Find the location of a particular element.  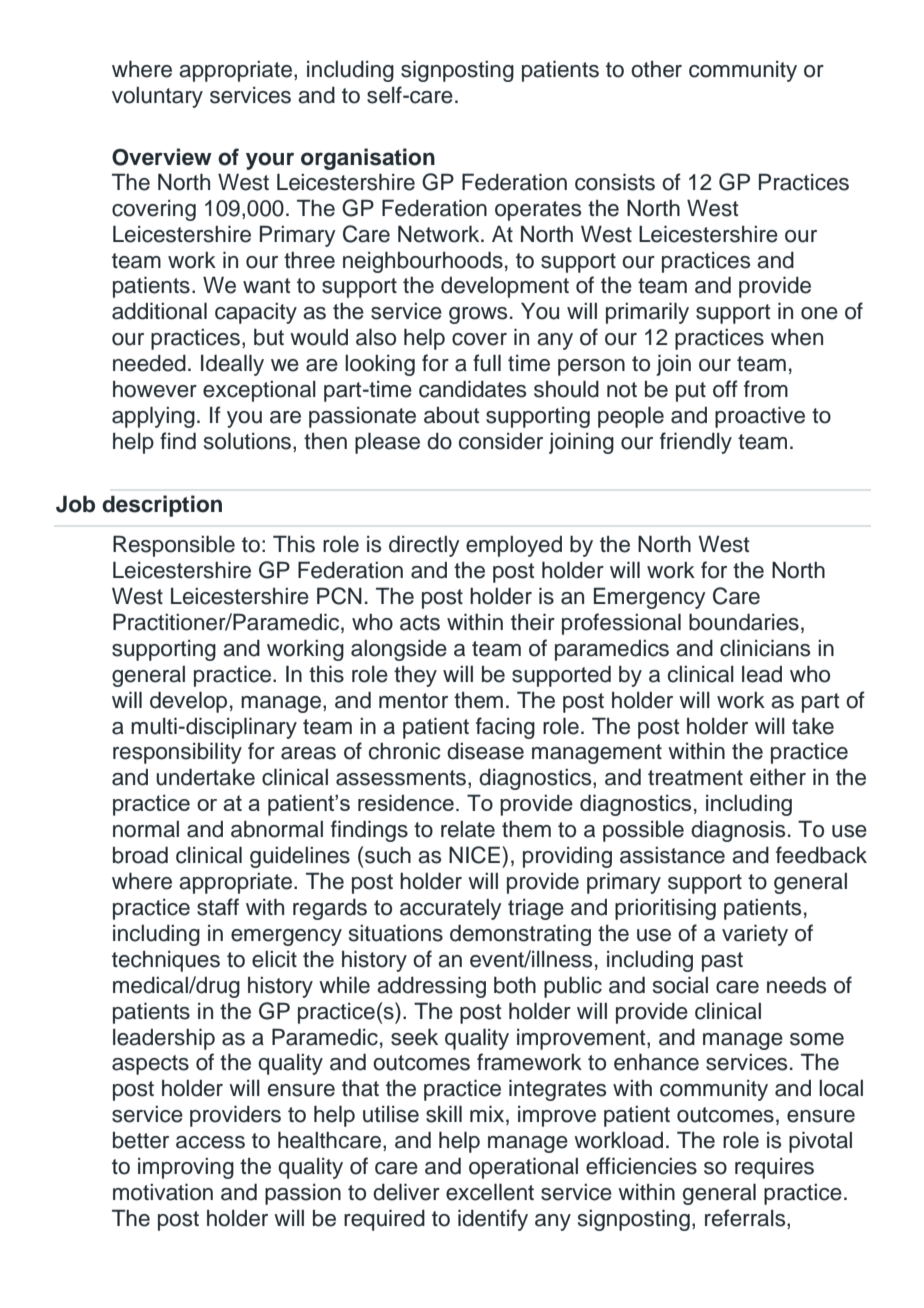

organisation is located at coordinates (368, 159).
